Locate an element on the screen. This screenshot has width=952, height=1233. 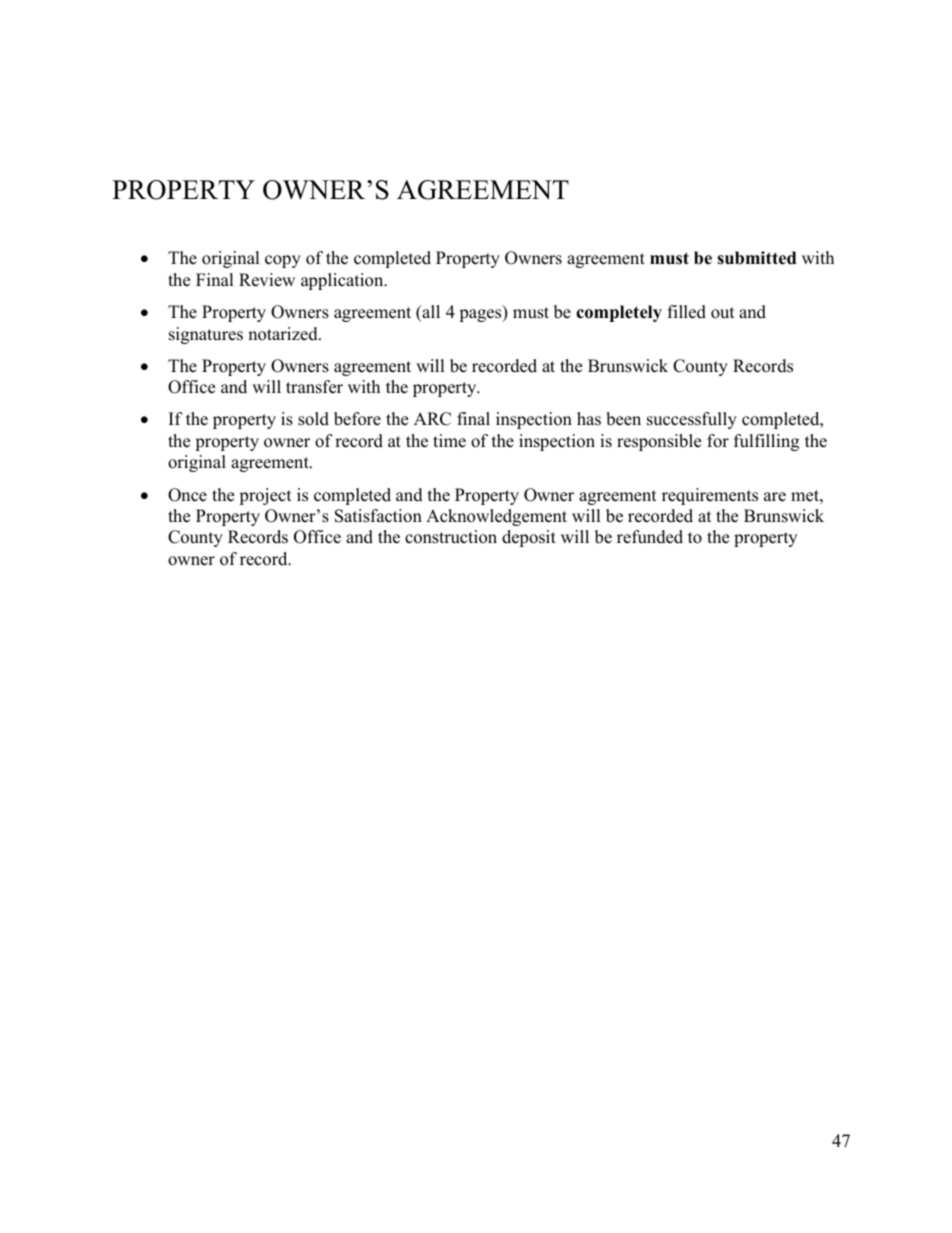
transfer is located at coordinates (314, 387).
